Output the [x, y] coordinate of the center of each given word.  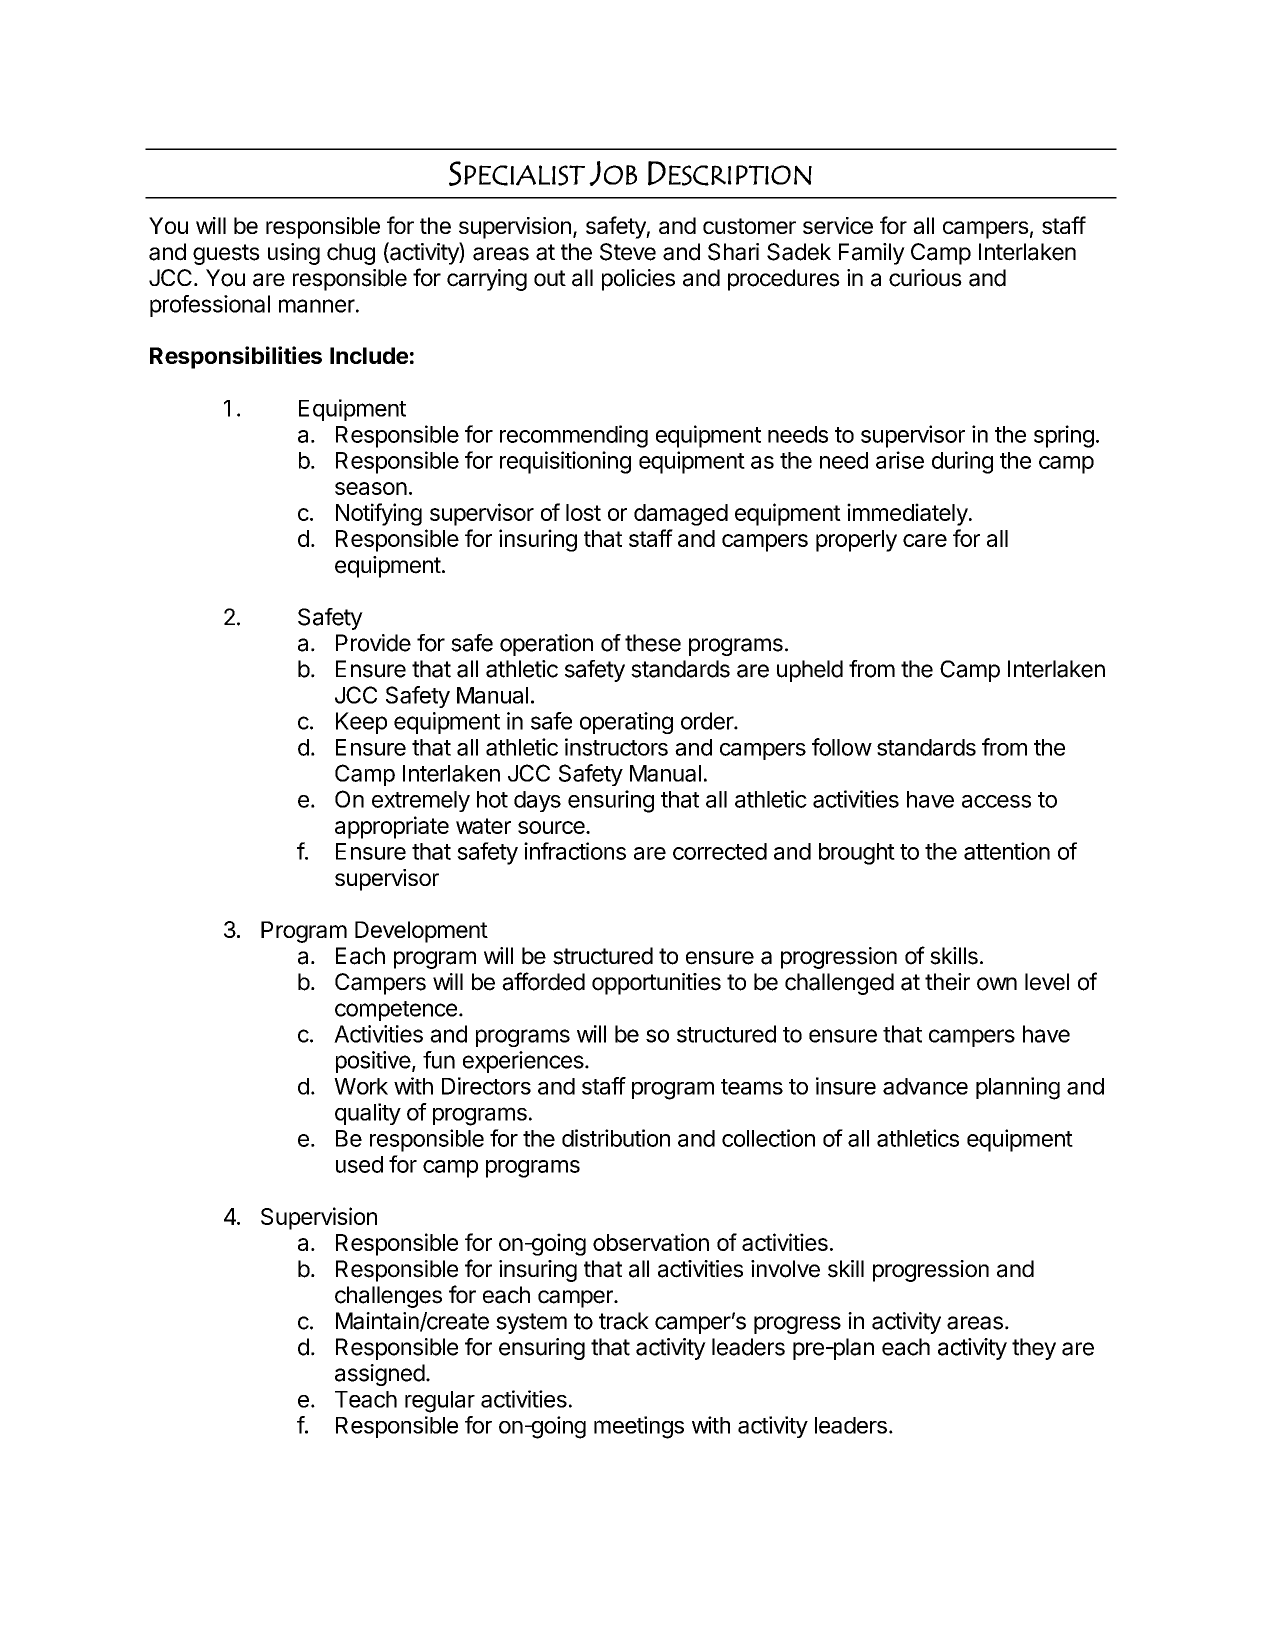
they [1034, 1349]
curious [925, 278]
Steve [628, 252]
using [294, 254]
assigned [380, 1375]
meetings [639, 1427]
